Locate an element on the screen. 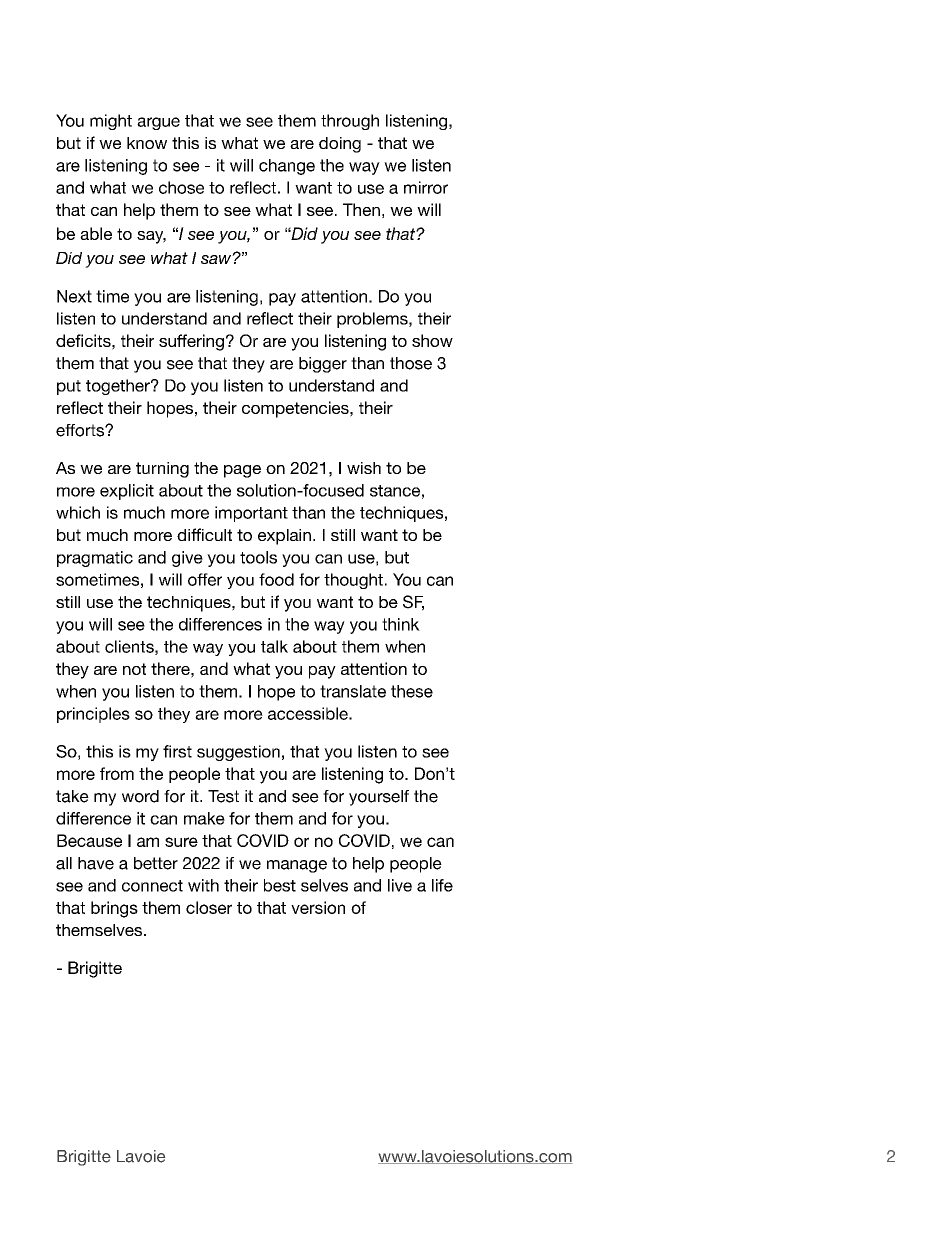 The image size is (952, 1233). together is located at coordinates (119, 387).
